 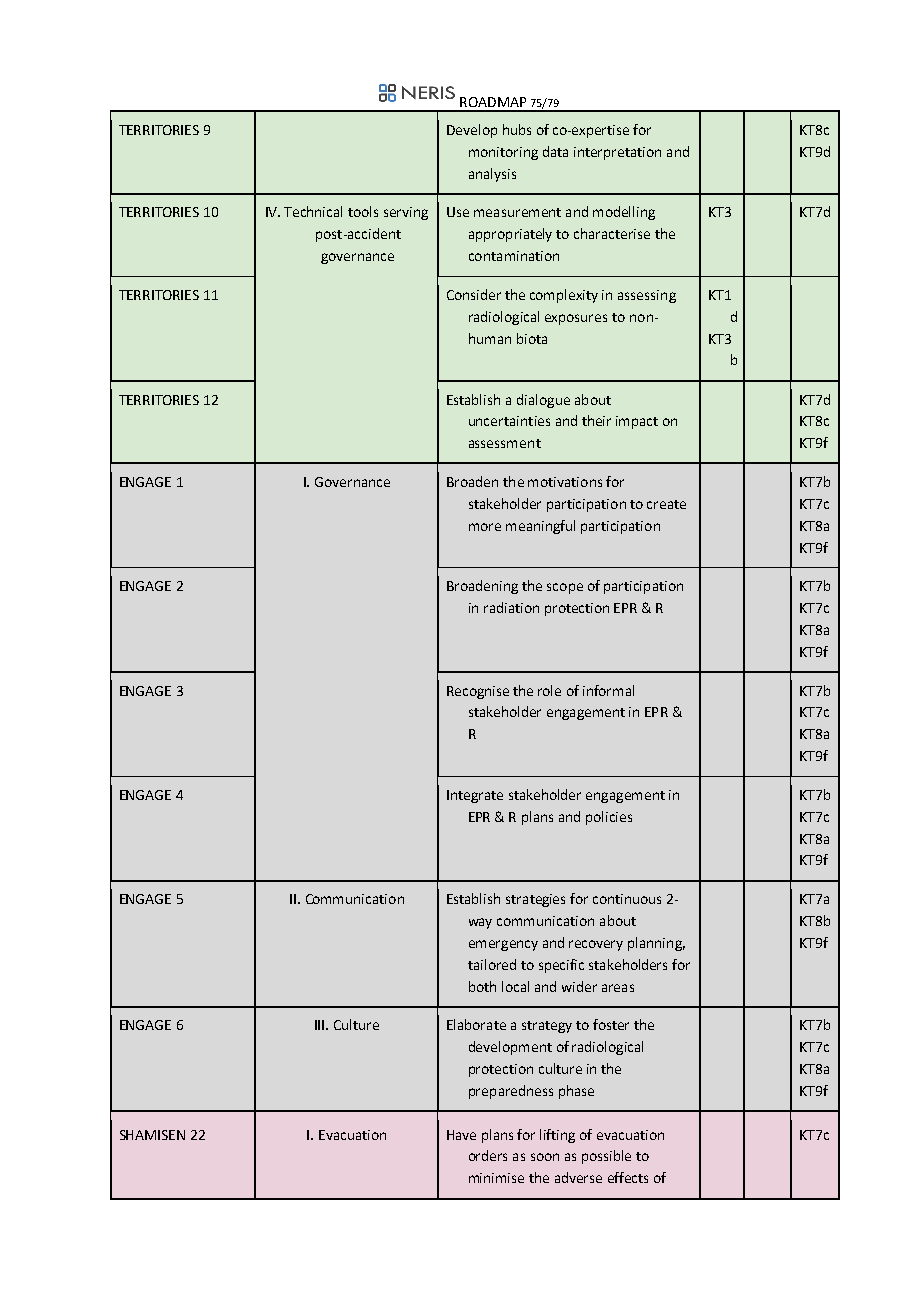 I want to click on III, so click(x=321, y=1025).
